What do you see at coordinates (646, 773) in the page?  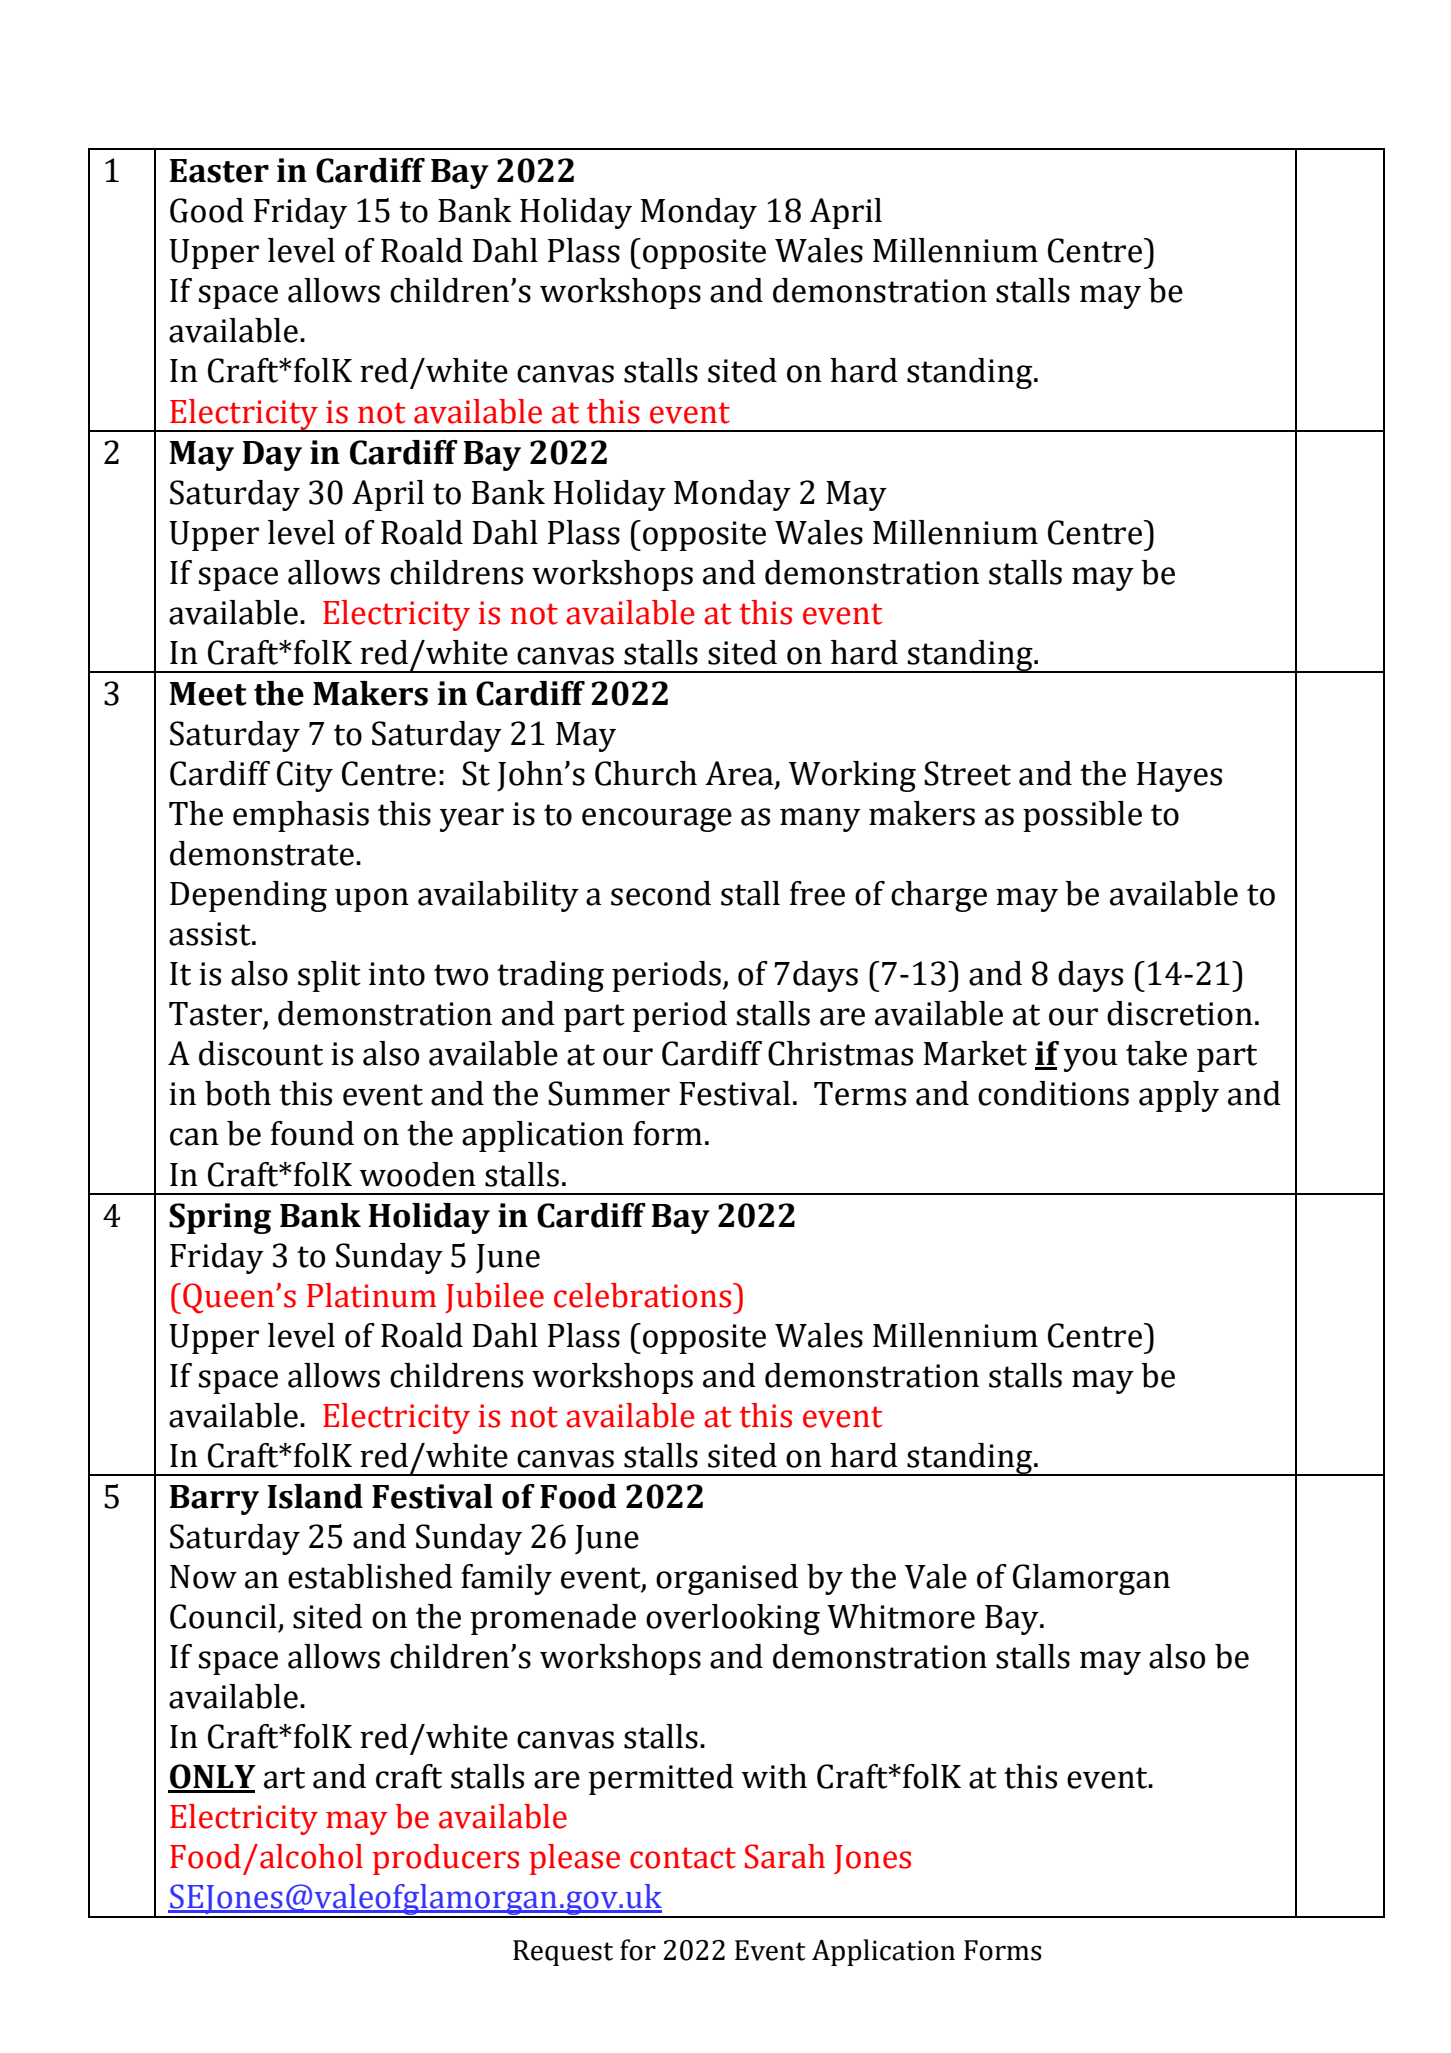 I see `Church` at bounding box center [646, 773].
